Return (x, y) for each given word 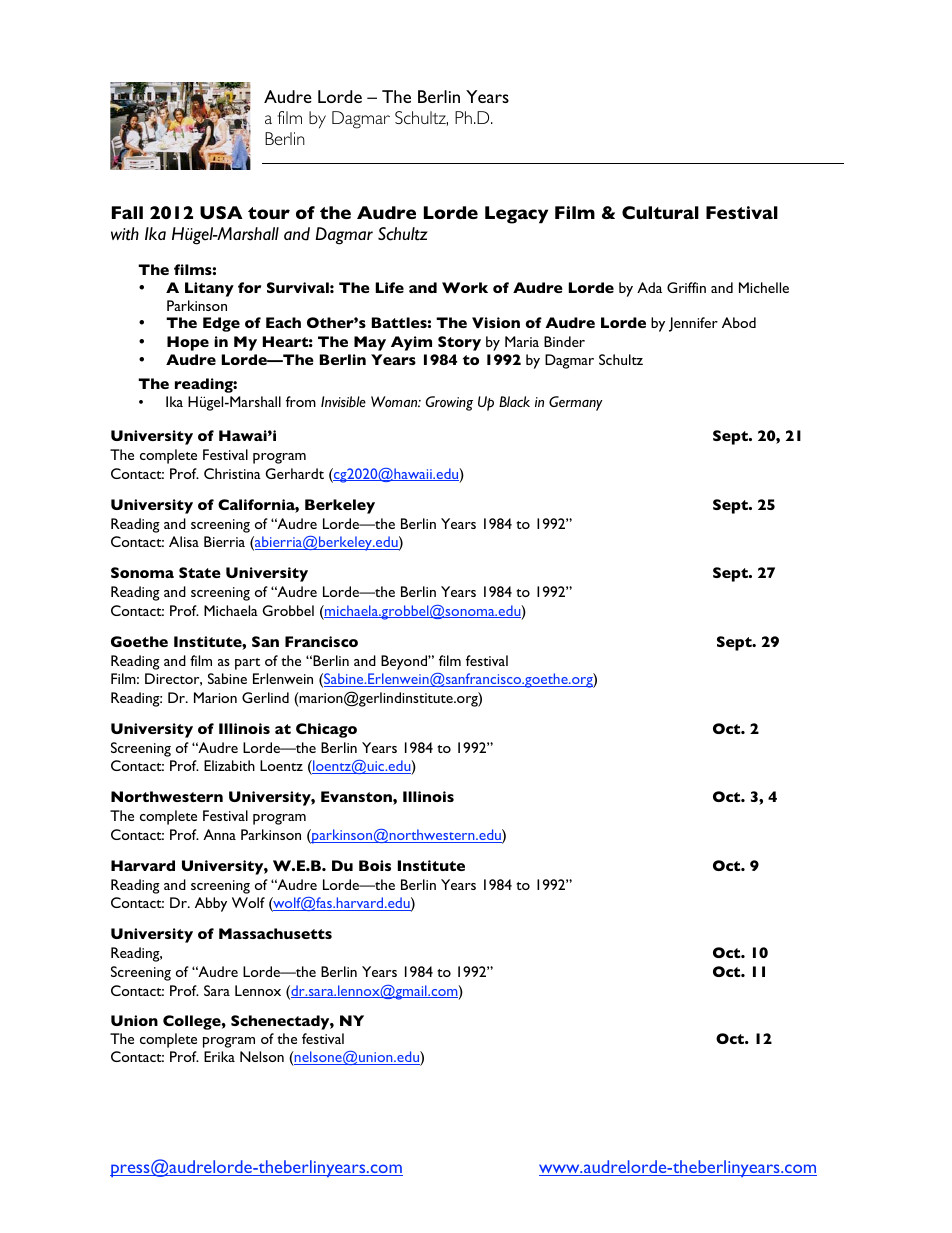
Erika (219, 1056)
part (247, 664)
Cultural (660, 212)
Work (465, 287)
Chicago (326, 730)
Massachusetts (275, 933)
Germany (576, 403)
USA (221, 212)
